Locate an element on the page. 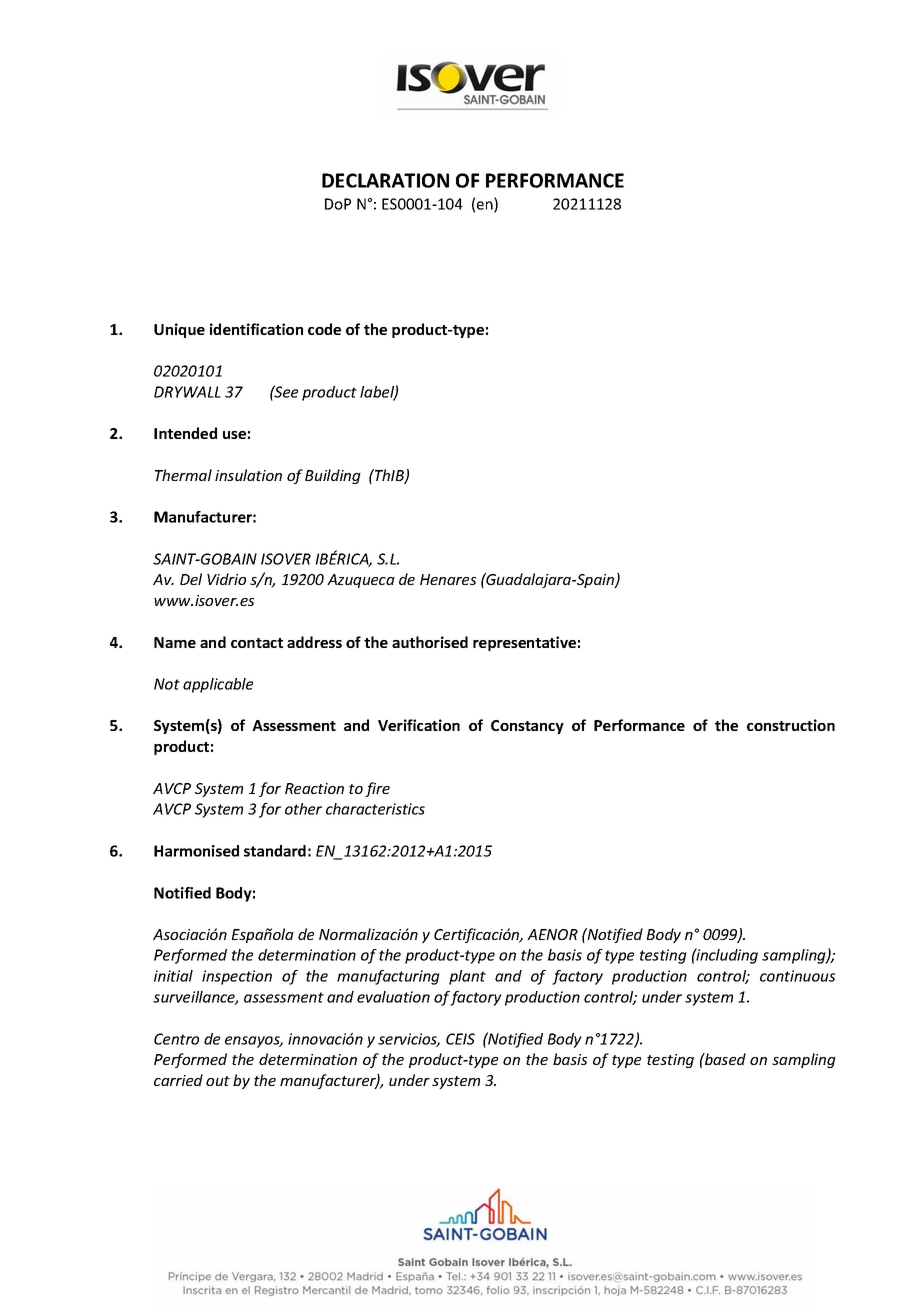 Image resolution: width=924 pixels, height=1308 pixels. out is located at coordinates (218, 1081).
